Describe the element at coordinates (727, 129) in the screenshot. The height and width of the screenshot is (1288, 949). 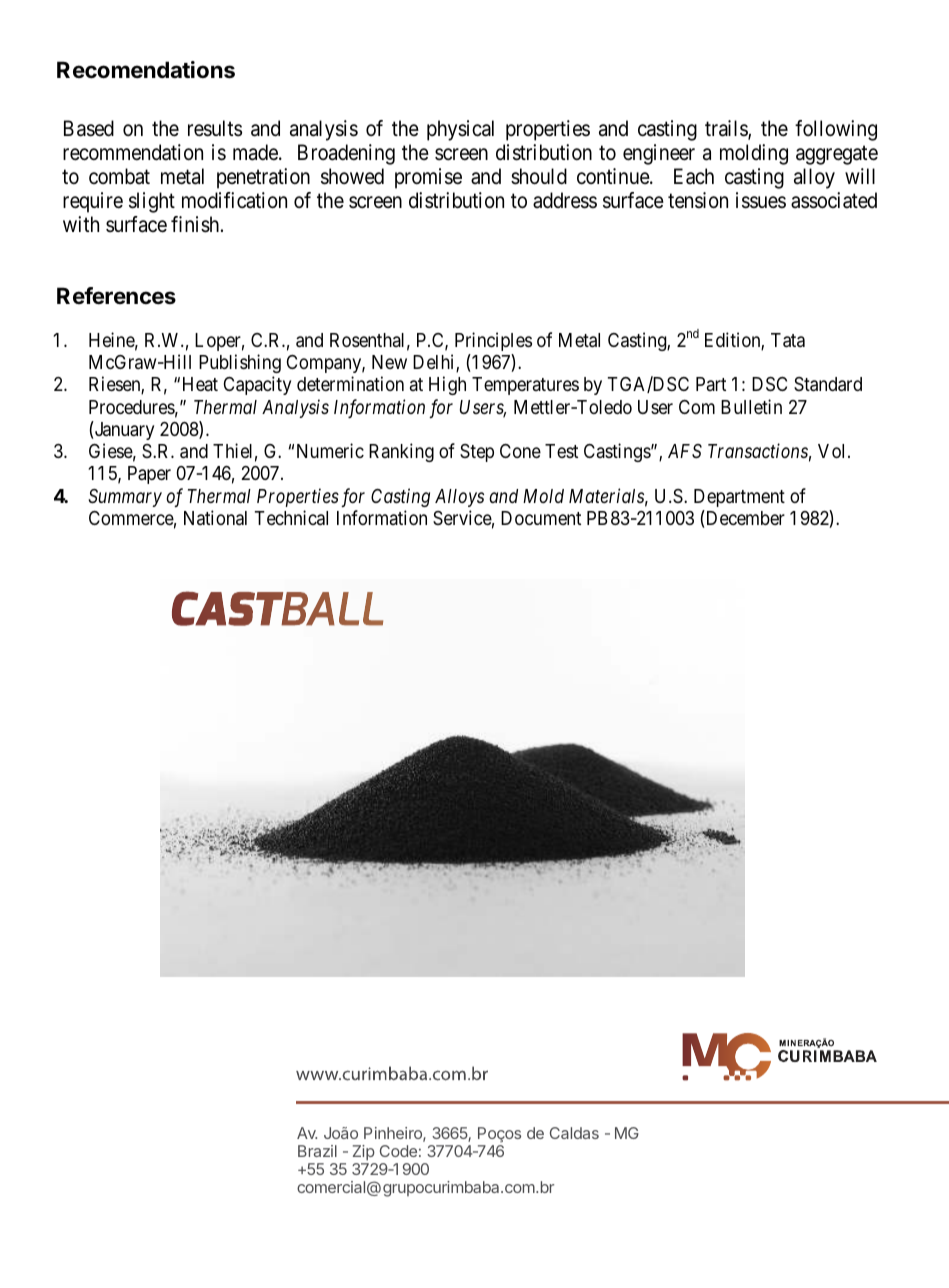
I see `trails` at that location.
